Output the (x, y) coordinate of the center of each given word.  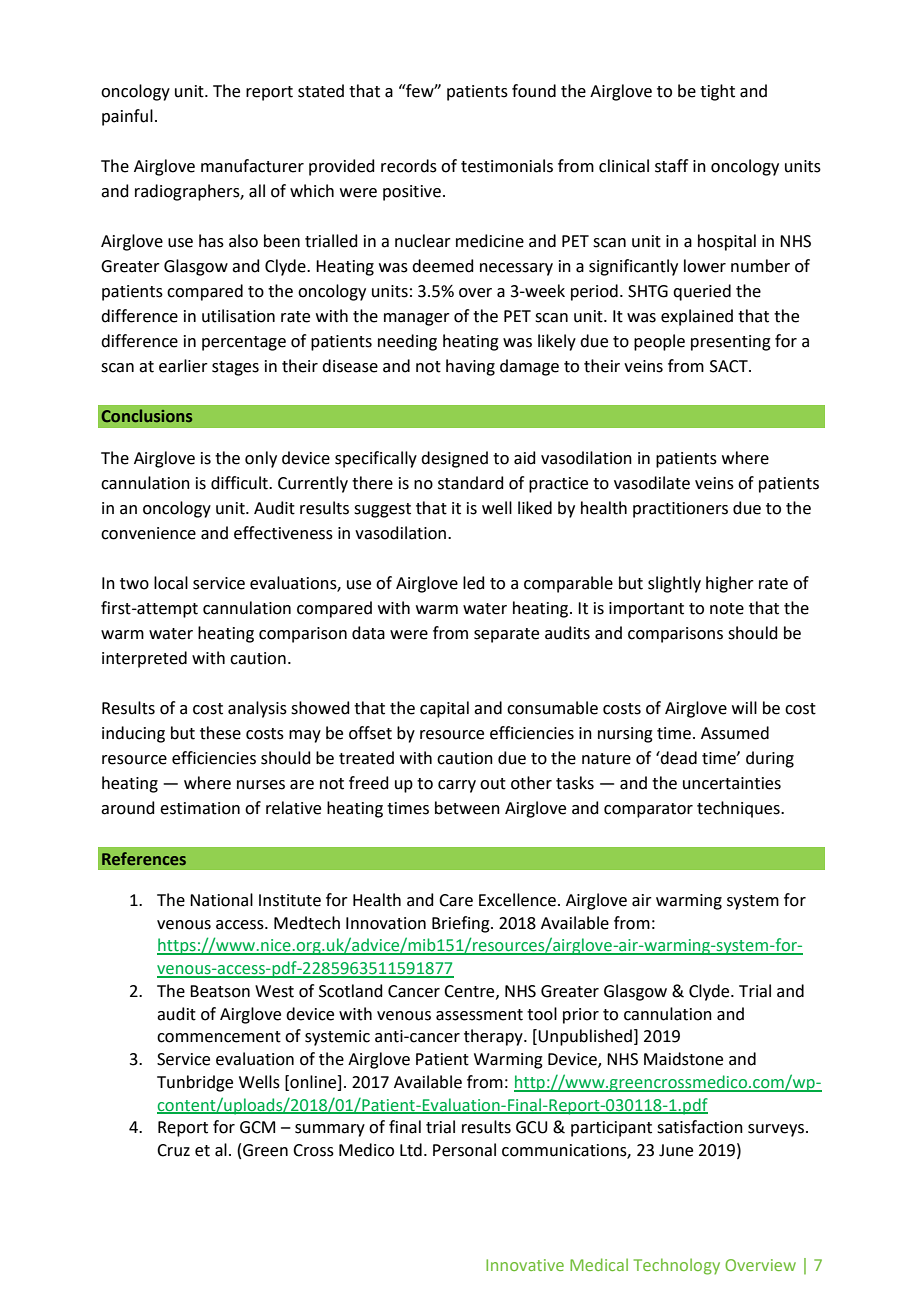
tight (717, 92)
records (409, 166)
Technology (677, 1266)
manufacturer (252, 166)
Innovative (525, 1265)
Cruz (173, 1150)
